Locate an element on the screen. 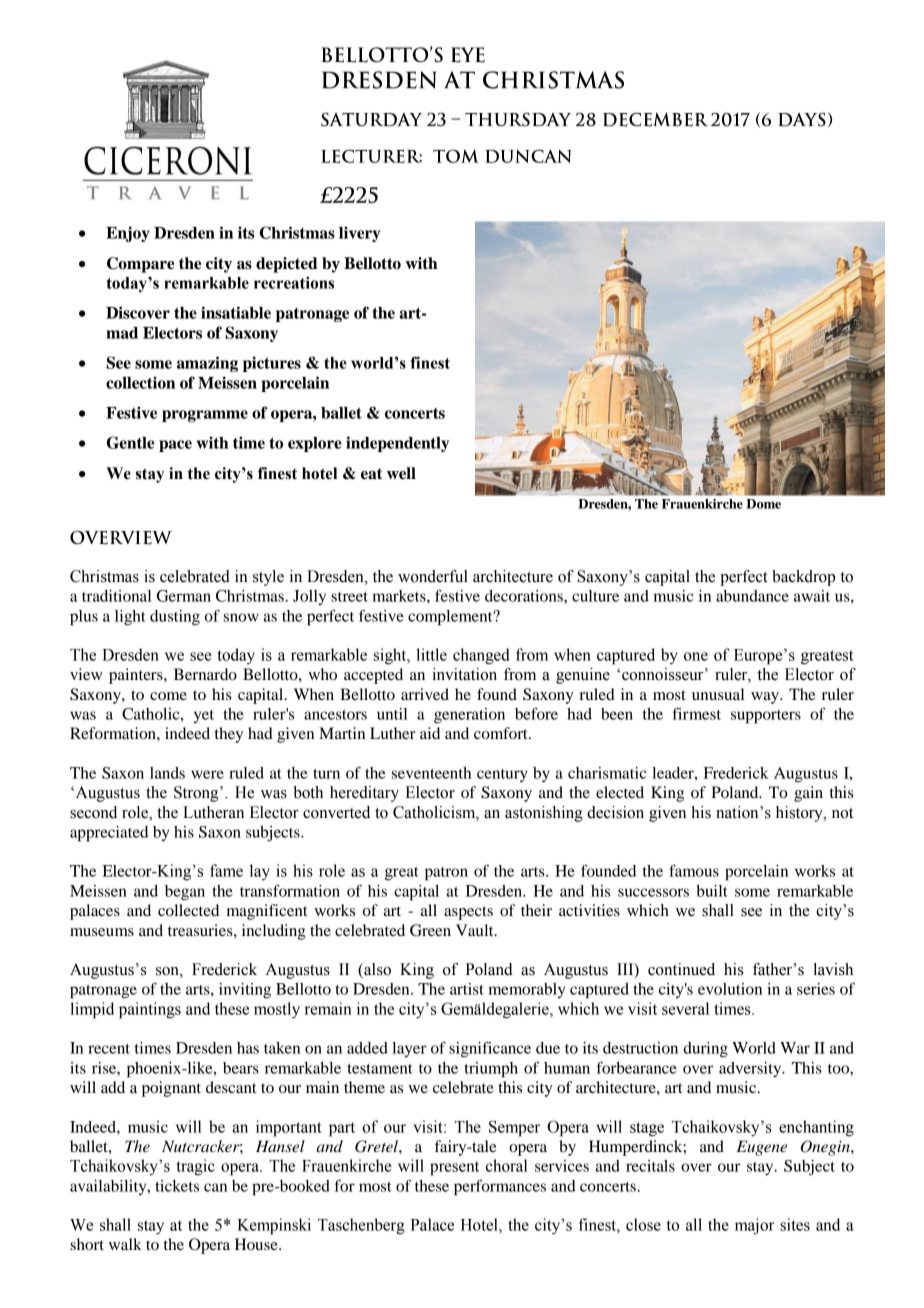 This screenshot has height=1308, width=924. independently is located at coordinates (397, 444).
